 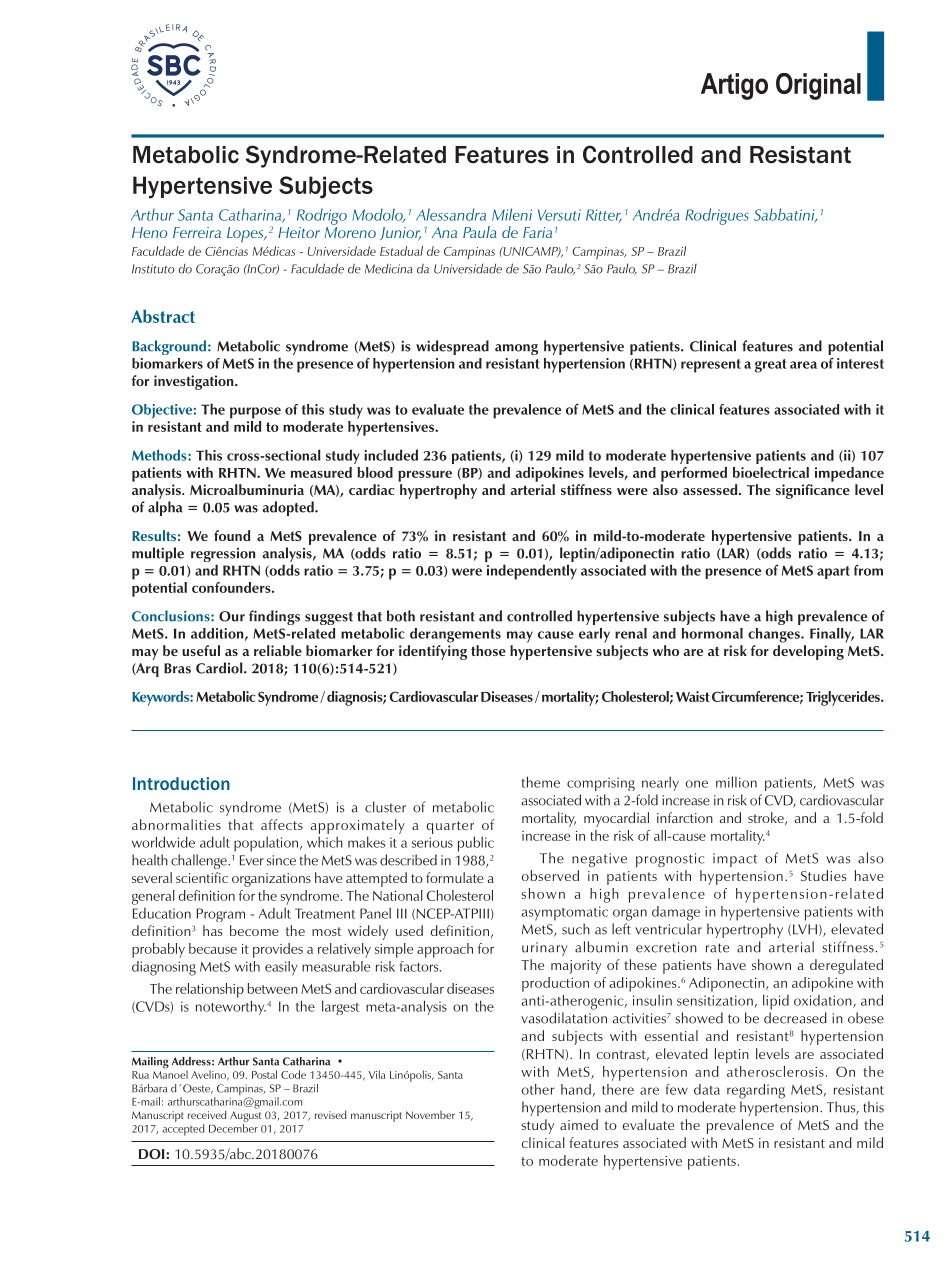 I want to click on changes, so click(x=775, y=635).
